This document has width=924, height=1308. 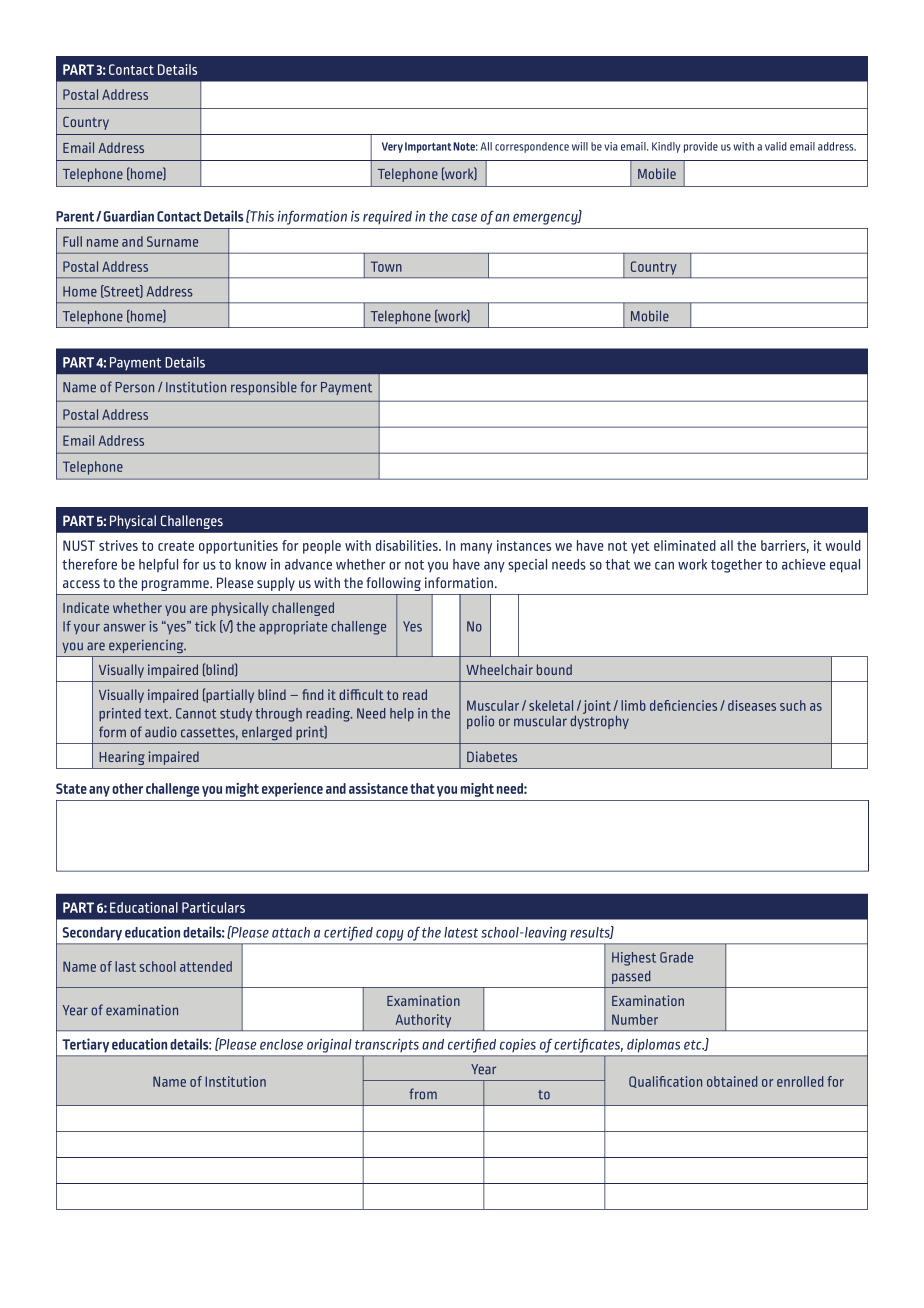 I want to click on Grade, so click(x=676, y=957).
